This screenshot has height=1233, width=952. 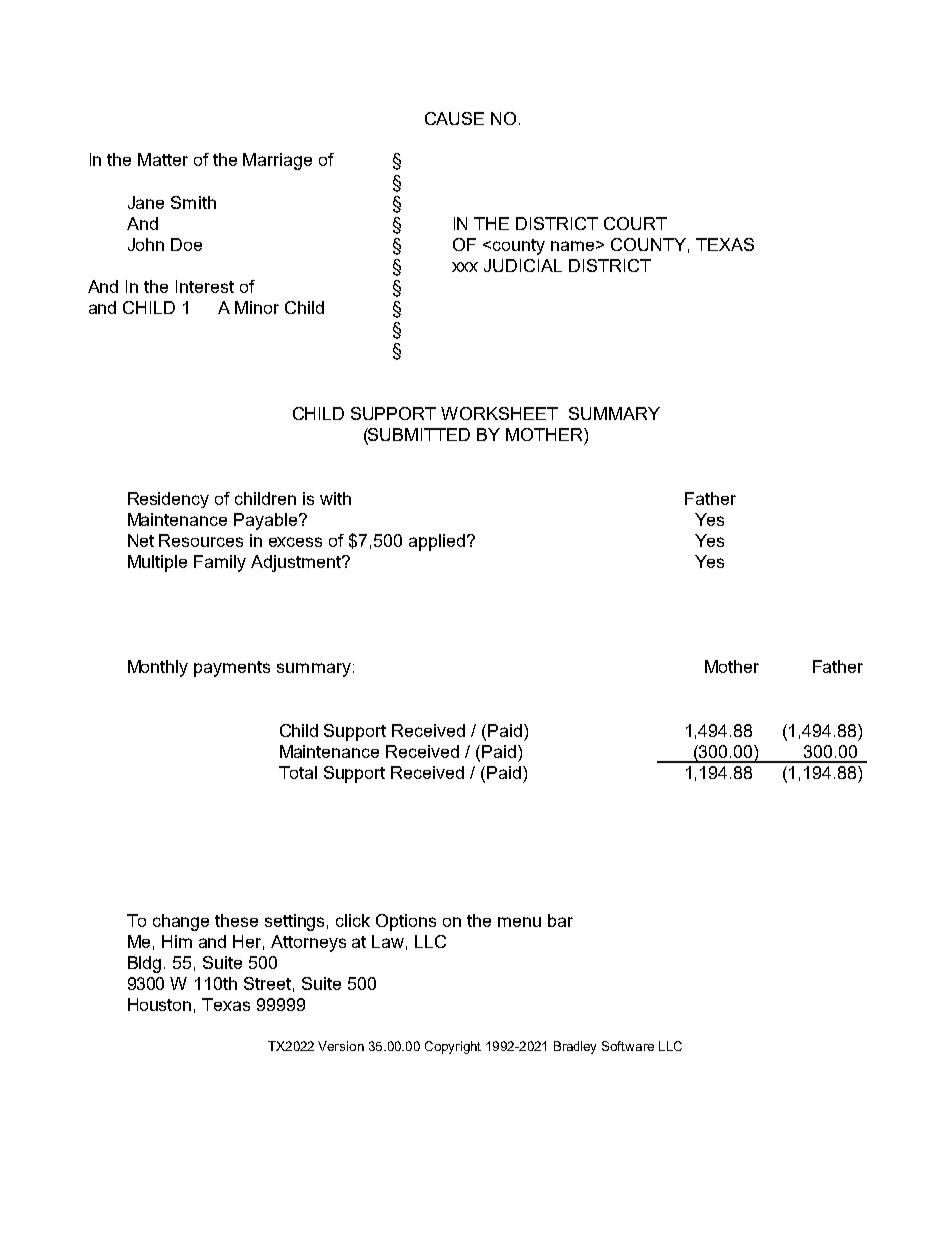 I want to click on Bradley, so click(x=575, y=1047).
